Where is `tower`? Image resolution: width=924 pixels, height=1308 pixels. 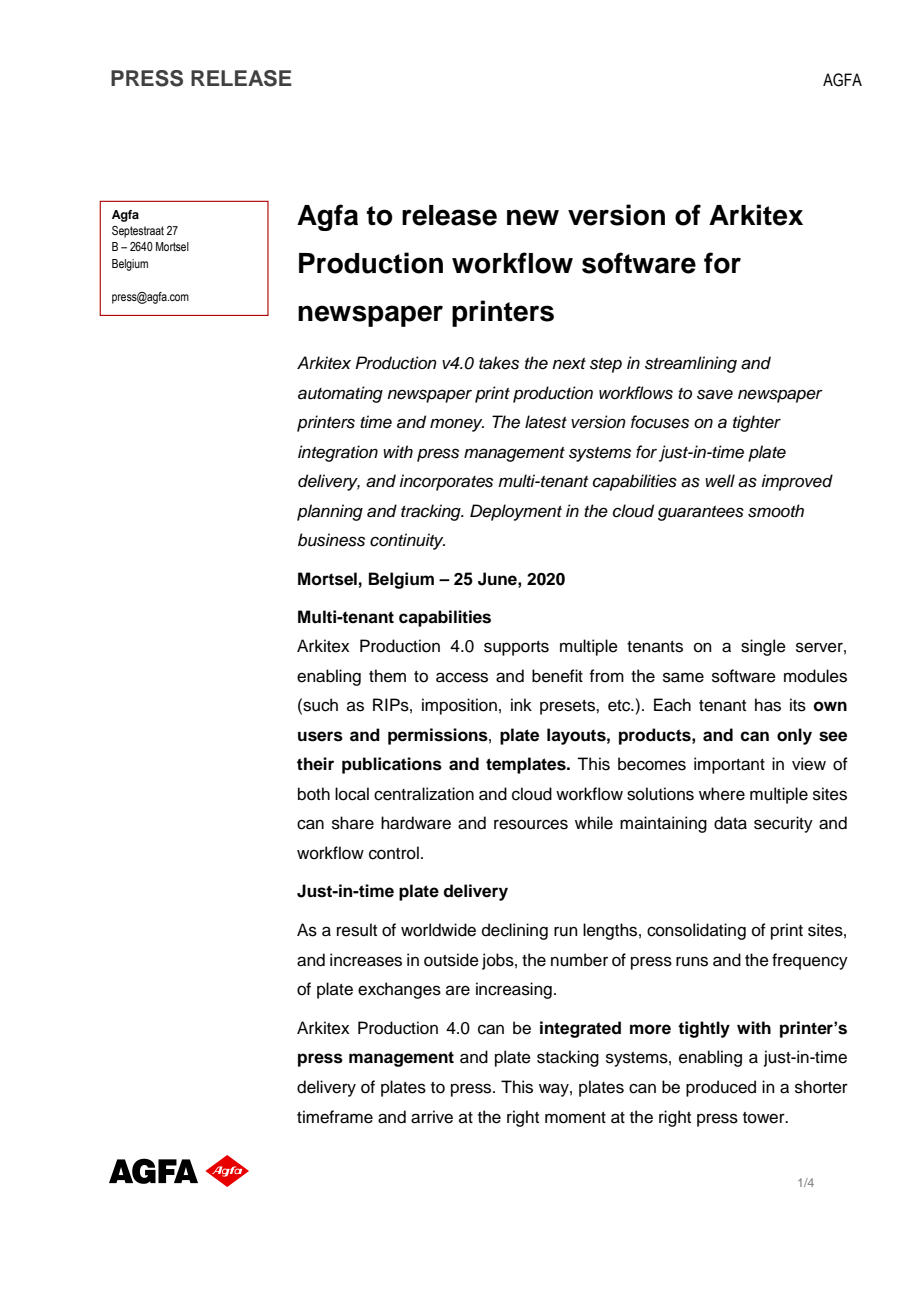 tower is located at coordinates (765, 1118).
